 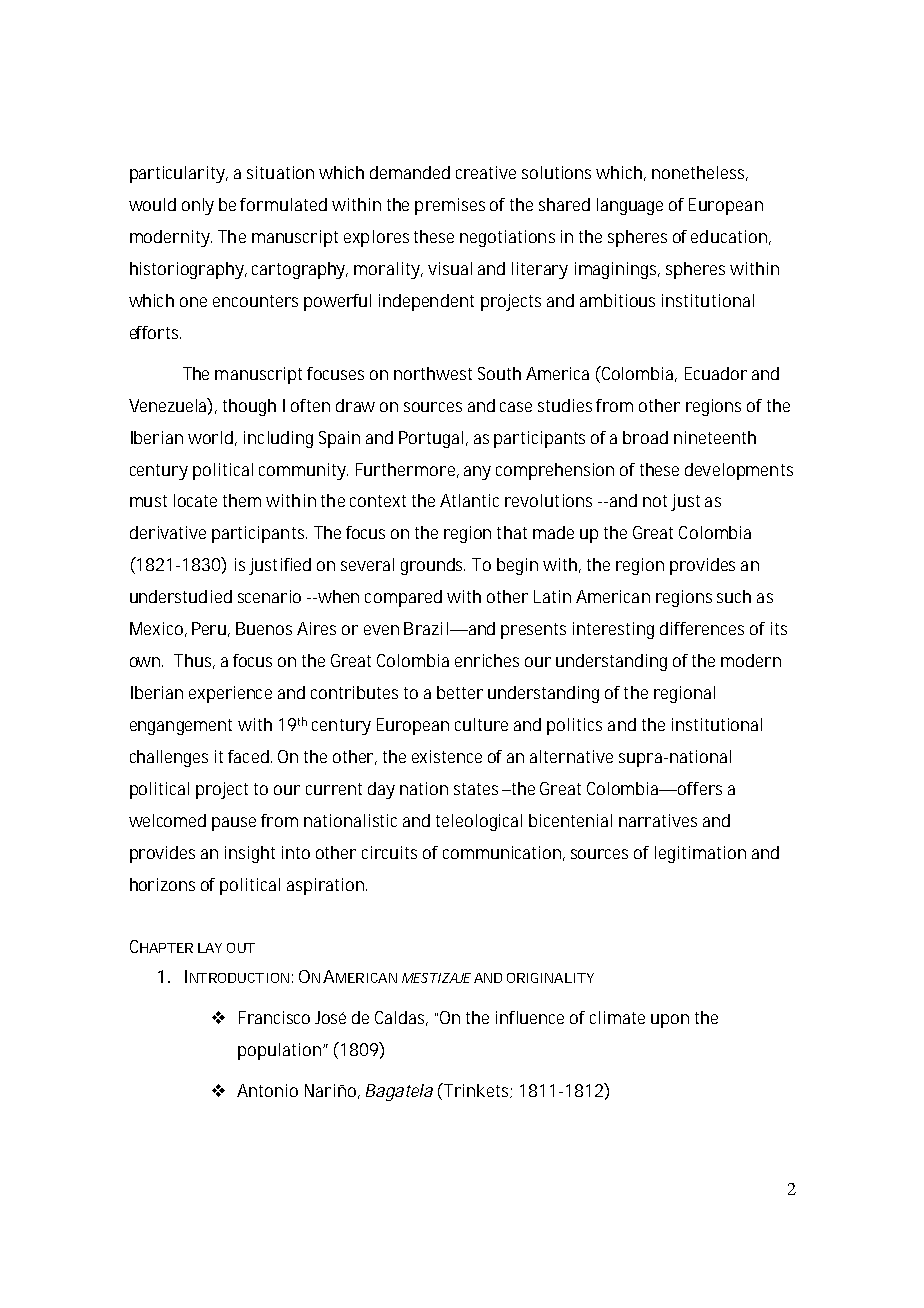 What do you see at coordinates (431, 439) in the screenshot?
I see `Portugal` at bounding box center [431, 439].
